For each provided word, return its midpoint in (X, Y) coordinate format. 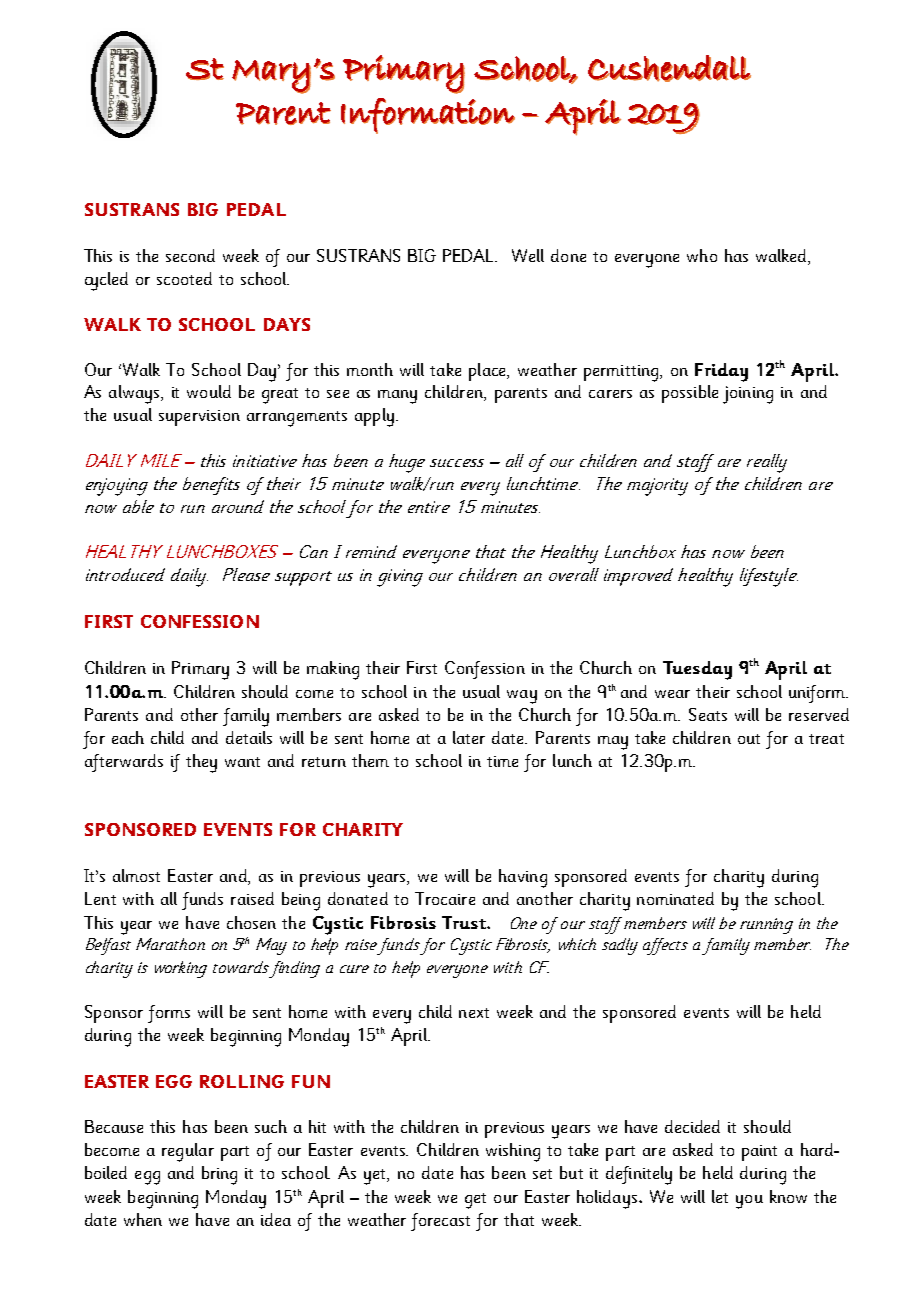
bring (219, 1175)
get (475, 1201)
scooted (184, 278)
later (469, 737)
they (201, 763)
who (702, 255)
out (749, 739)
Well (528, 255)
